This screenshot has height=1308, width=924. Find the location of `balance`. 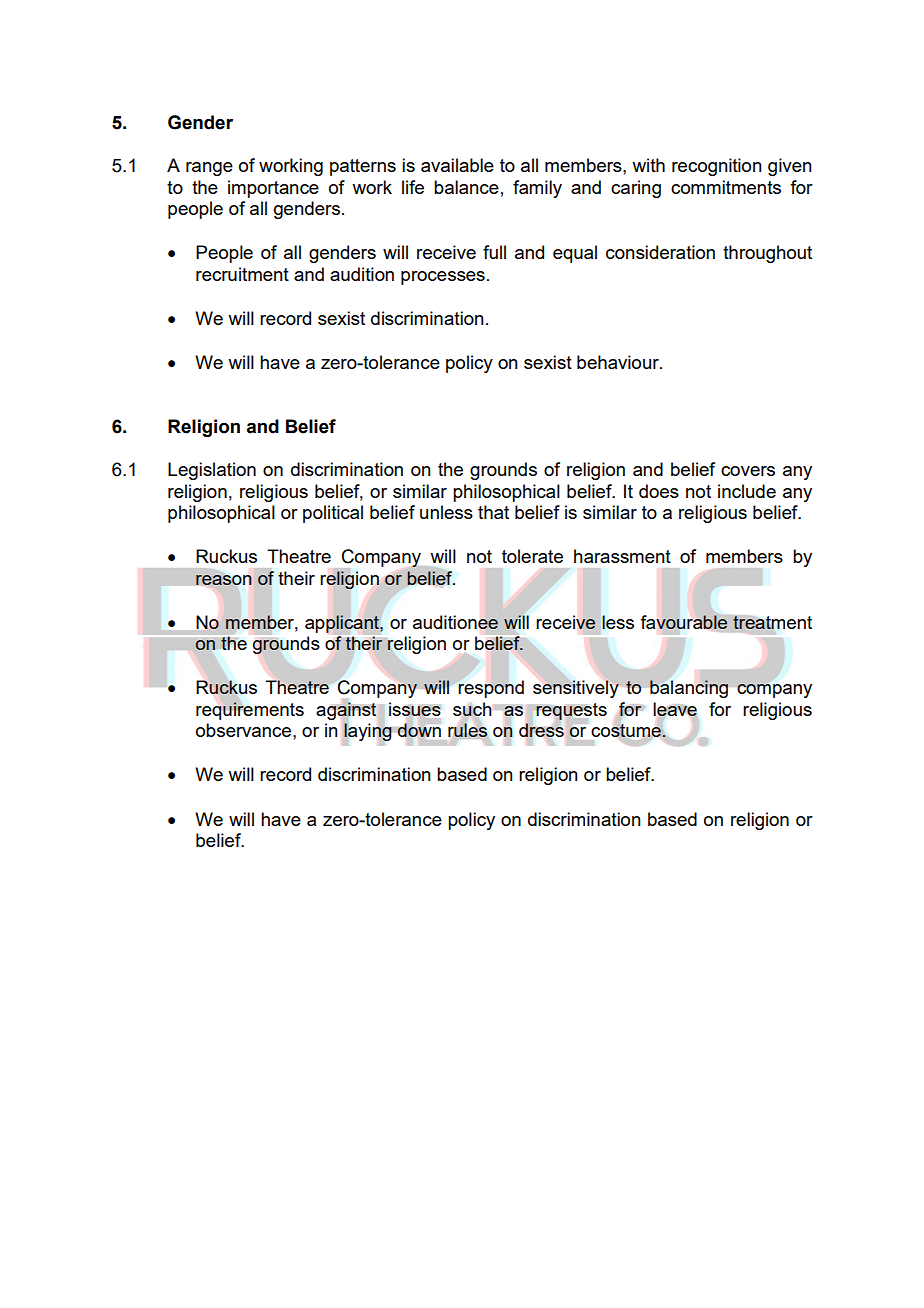

balance is located at coordinates (466, 187).
